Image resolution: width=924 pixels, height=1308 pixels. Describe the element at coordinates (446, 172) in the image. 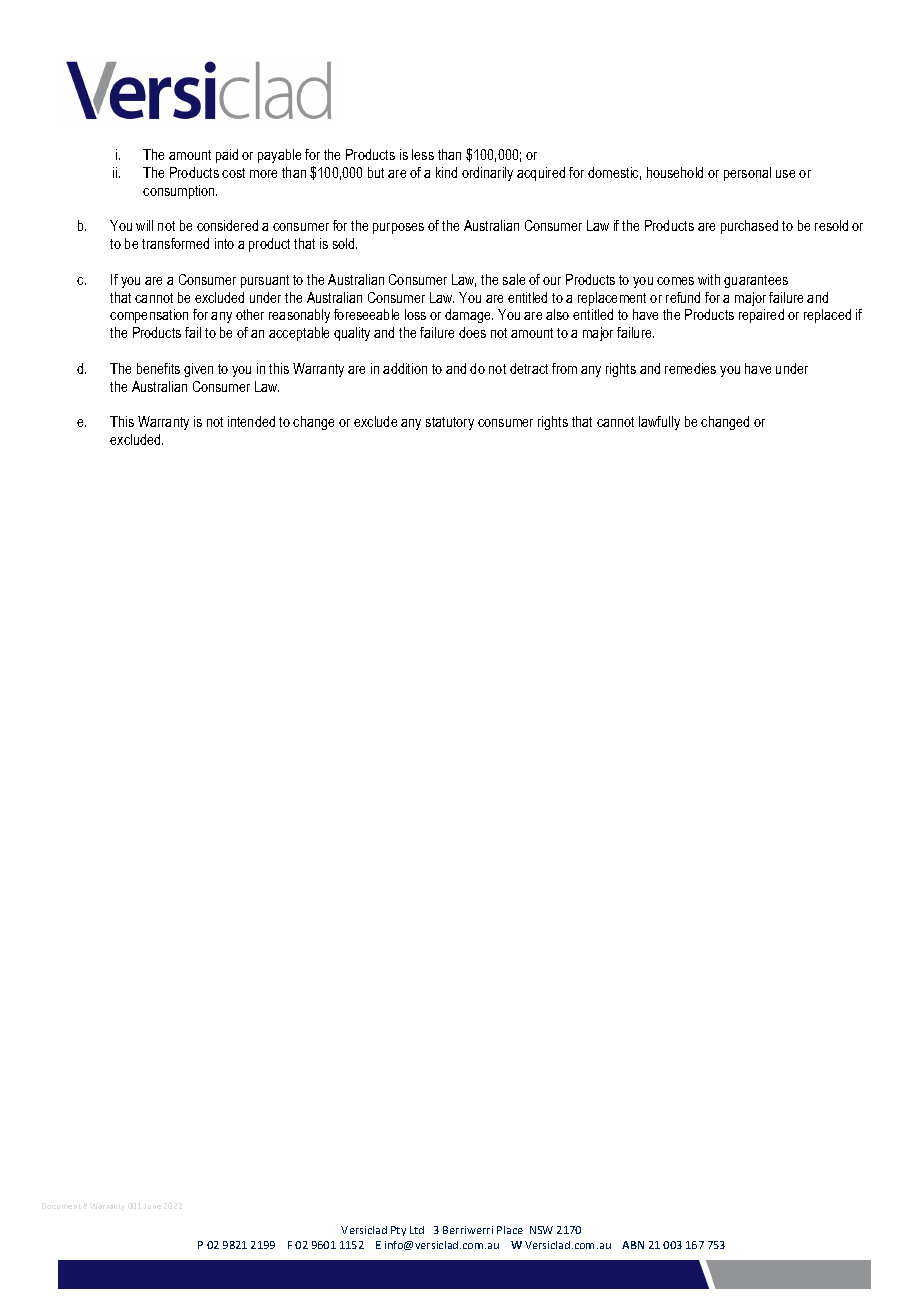

I see `kind` at that location.
